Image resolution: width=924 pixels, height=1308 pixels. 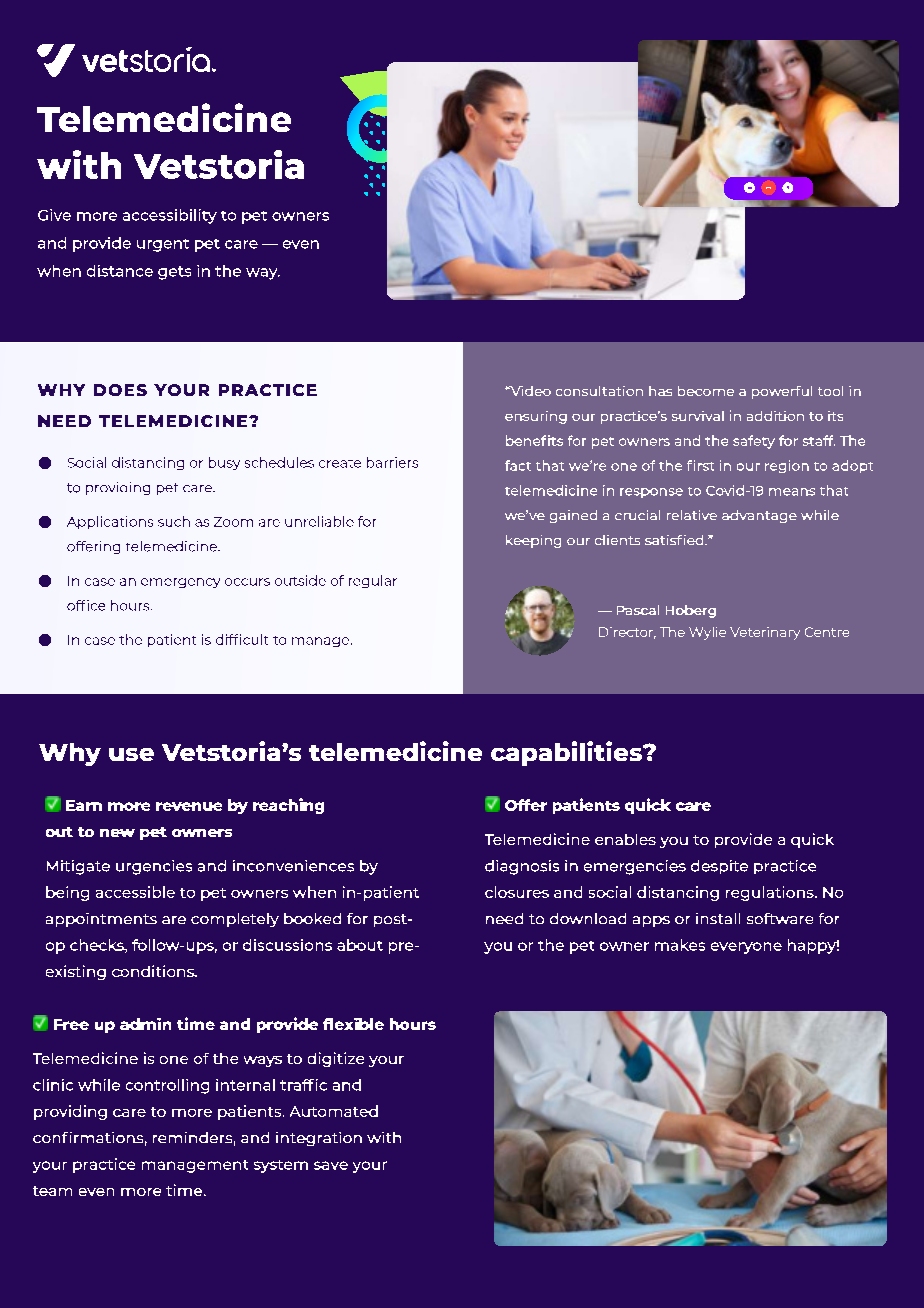 I want to click on Veterinary, so click(x=765, y=633).
